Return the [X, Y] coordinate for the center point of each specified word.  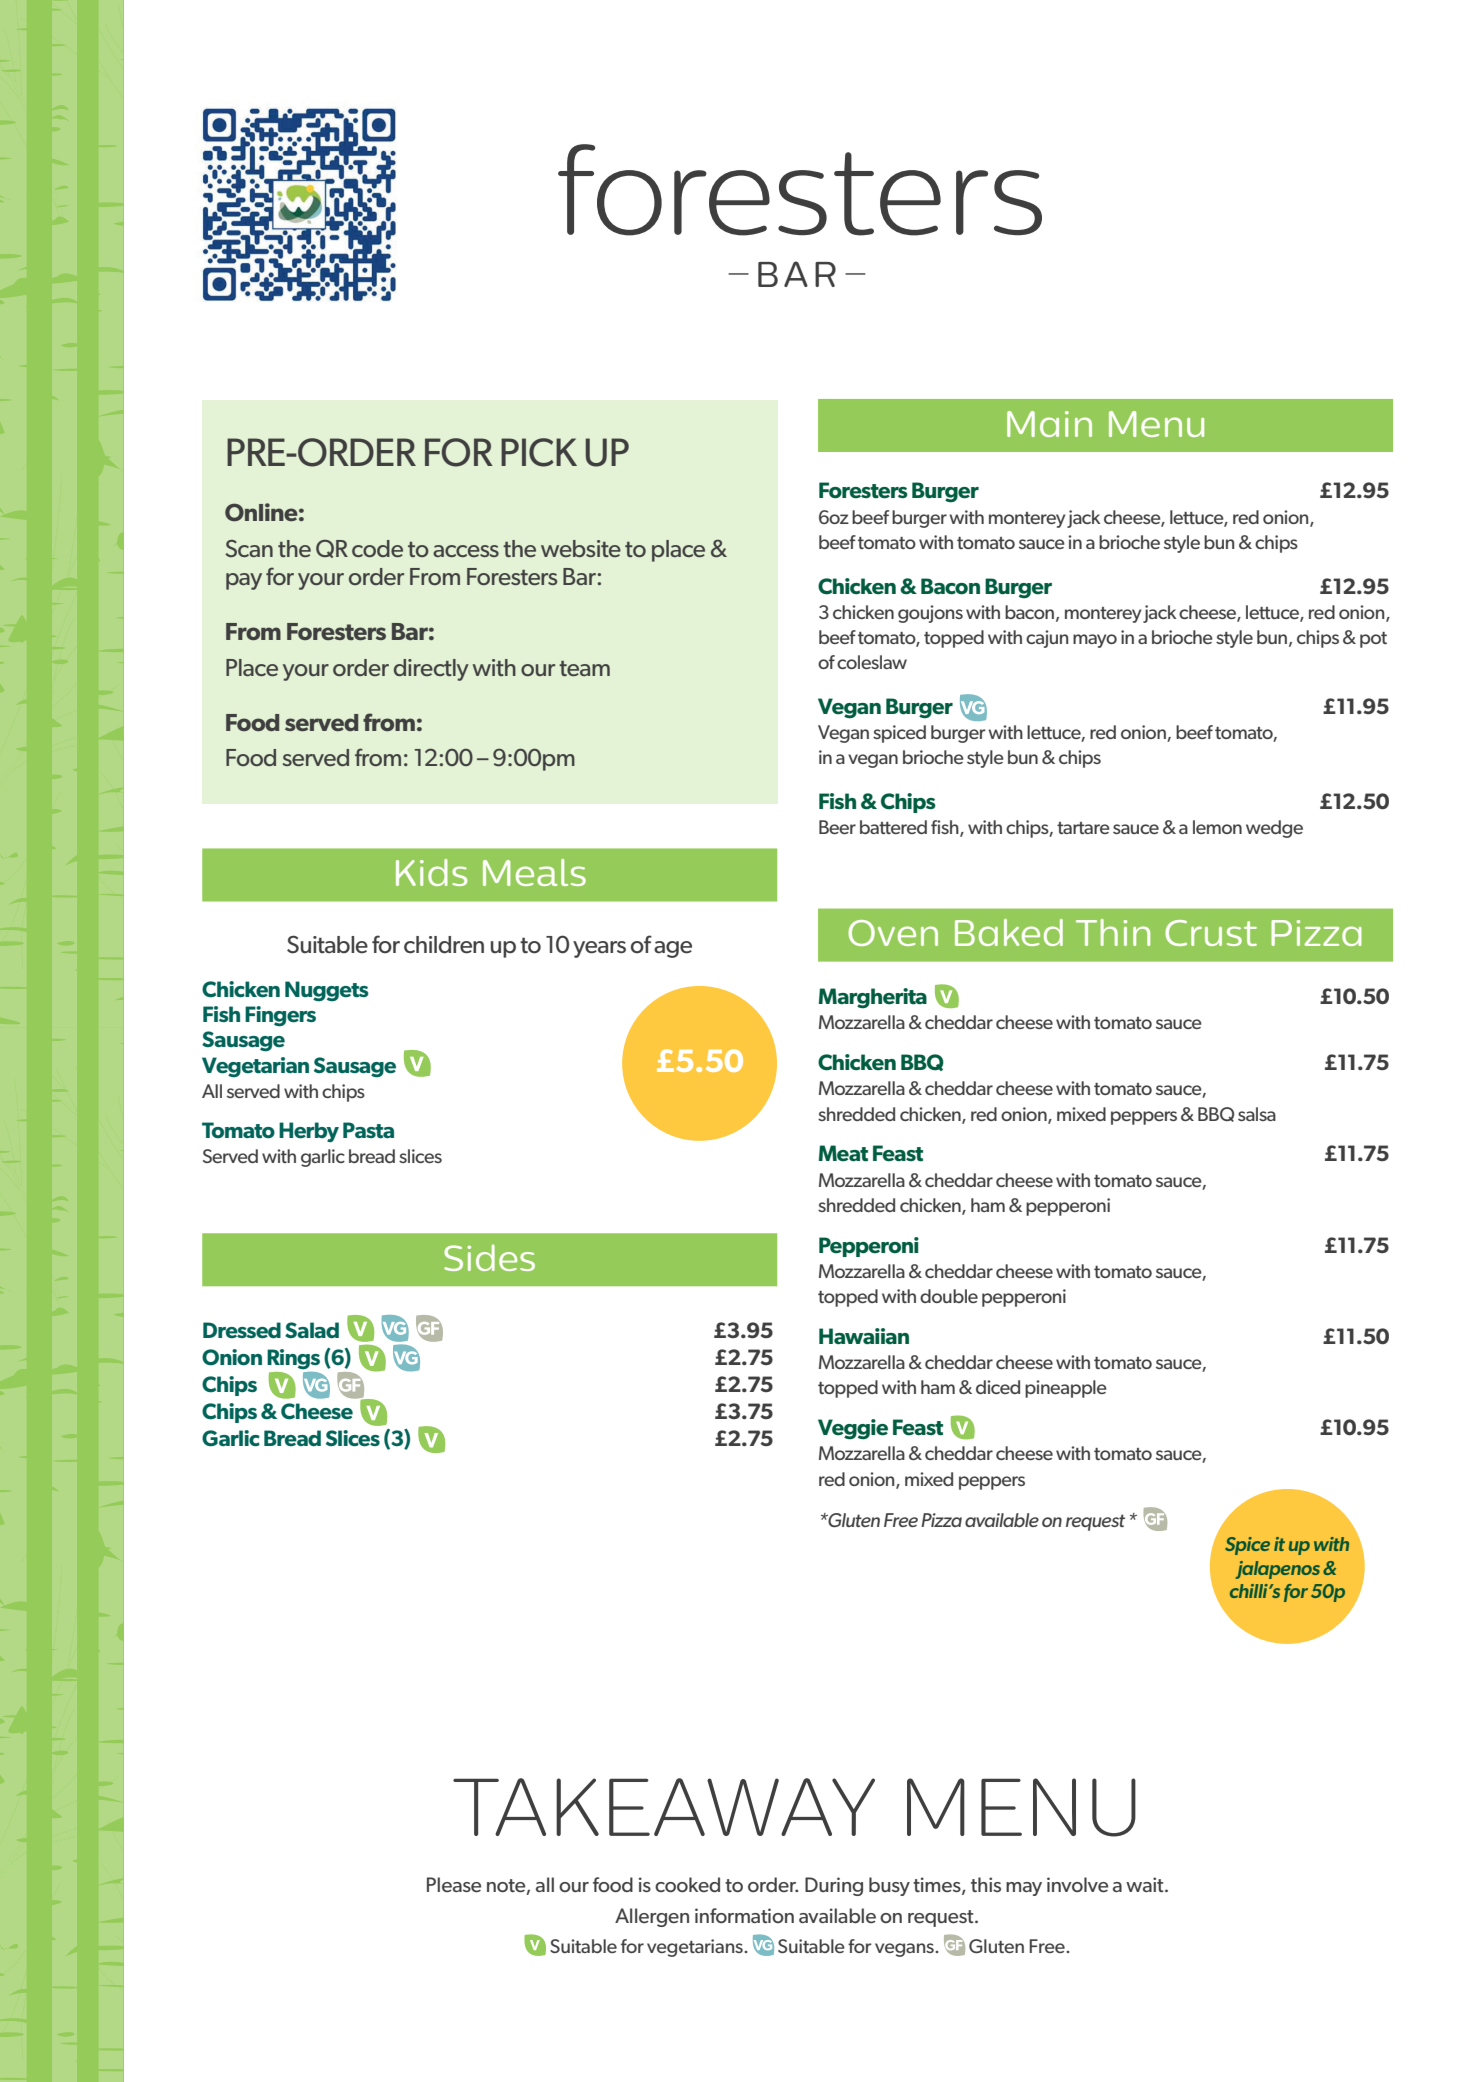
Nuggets [327, 991]
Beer [837, 827]
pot [1373, 640]
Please [454, 1884]
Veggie [853, 1429]
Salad [312, 1330]
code [377, 548]
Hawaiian [864, 1336]
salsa [1257, 1114]
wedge [1274, 829]
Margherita [872, 998]
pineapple [1066, 1389]
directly [431, 670]
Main [1049, 424]
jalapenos [1278, 1570]
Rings [293, 1359]
